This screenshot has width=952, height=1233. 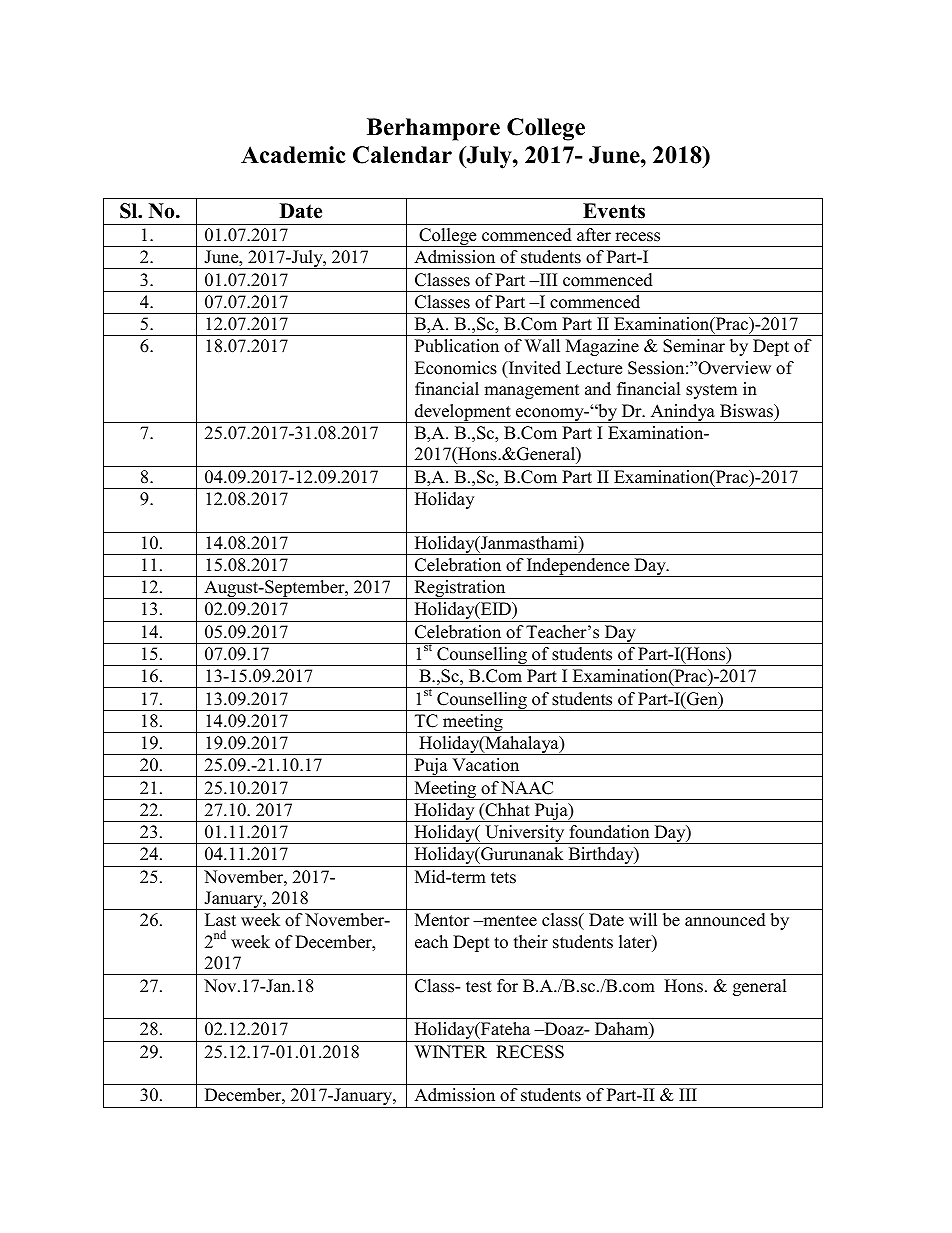 What do you see at coordinates (609, 832) in the screenshot?
I see `foundation` at bounding box center [609, 832].
